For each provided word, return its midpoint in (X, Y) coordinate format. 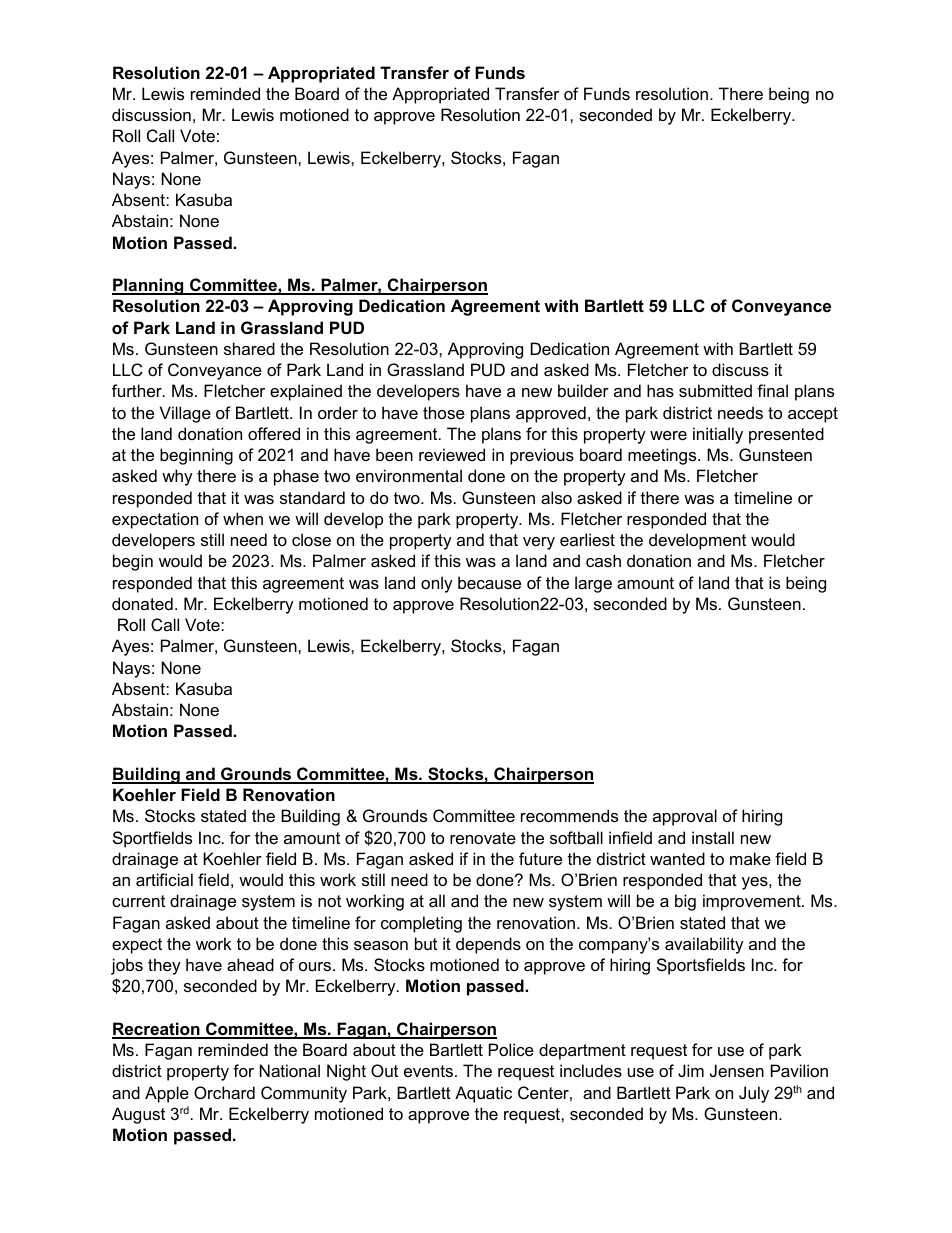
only (437, 584)
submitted (715, 390)
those (444, 412)
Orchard (224, 1092)
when (243, 518)
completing (421, 924)
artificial (164, 879)
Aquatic (483, 1094)
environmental (409, 475)
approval (685, 817)
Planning (149, 286)
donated (142, 603)
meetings (663, 456)
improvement (753, 902)
